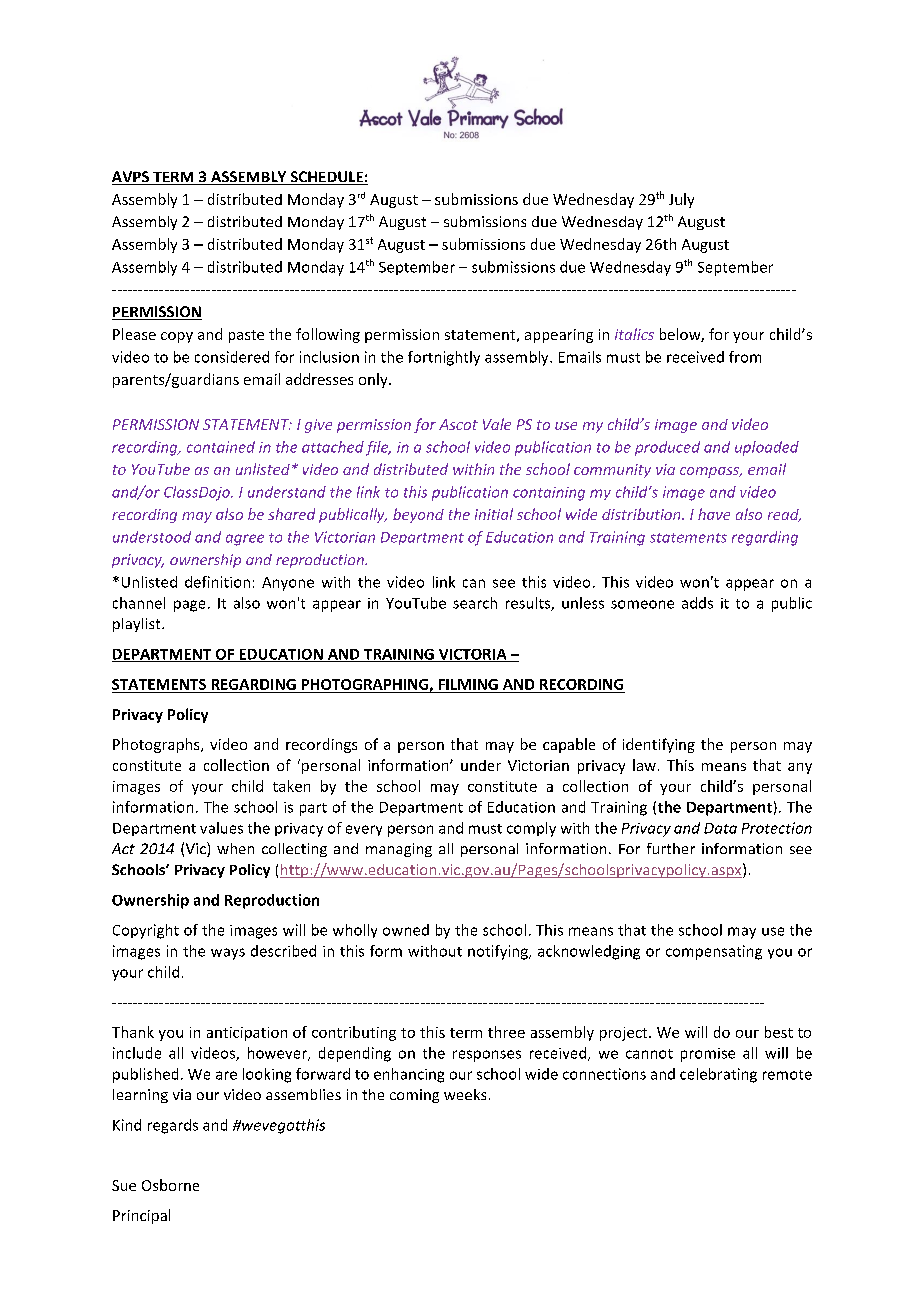  I want to click on fortnightly, so click(444, 358).
